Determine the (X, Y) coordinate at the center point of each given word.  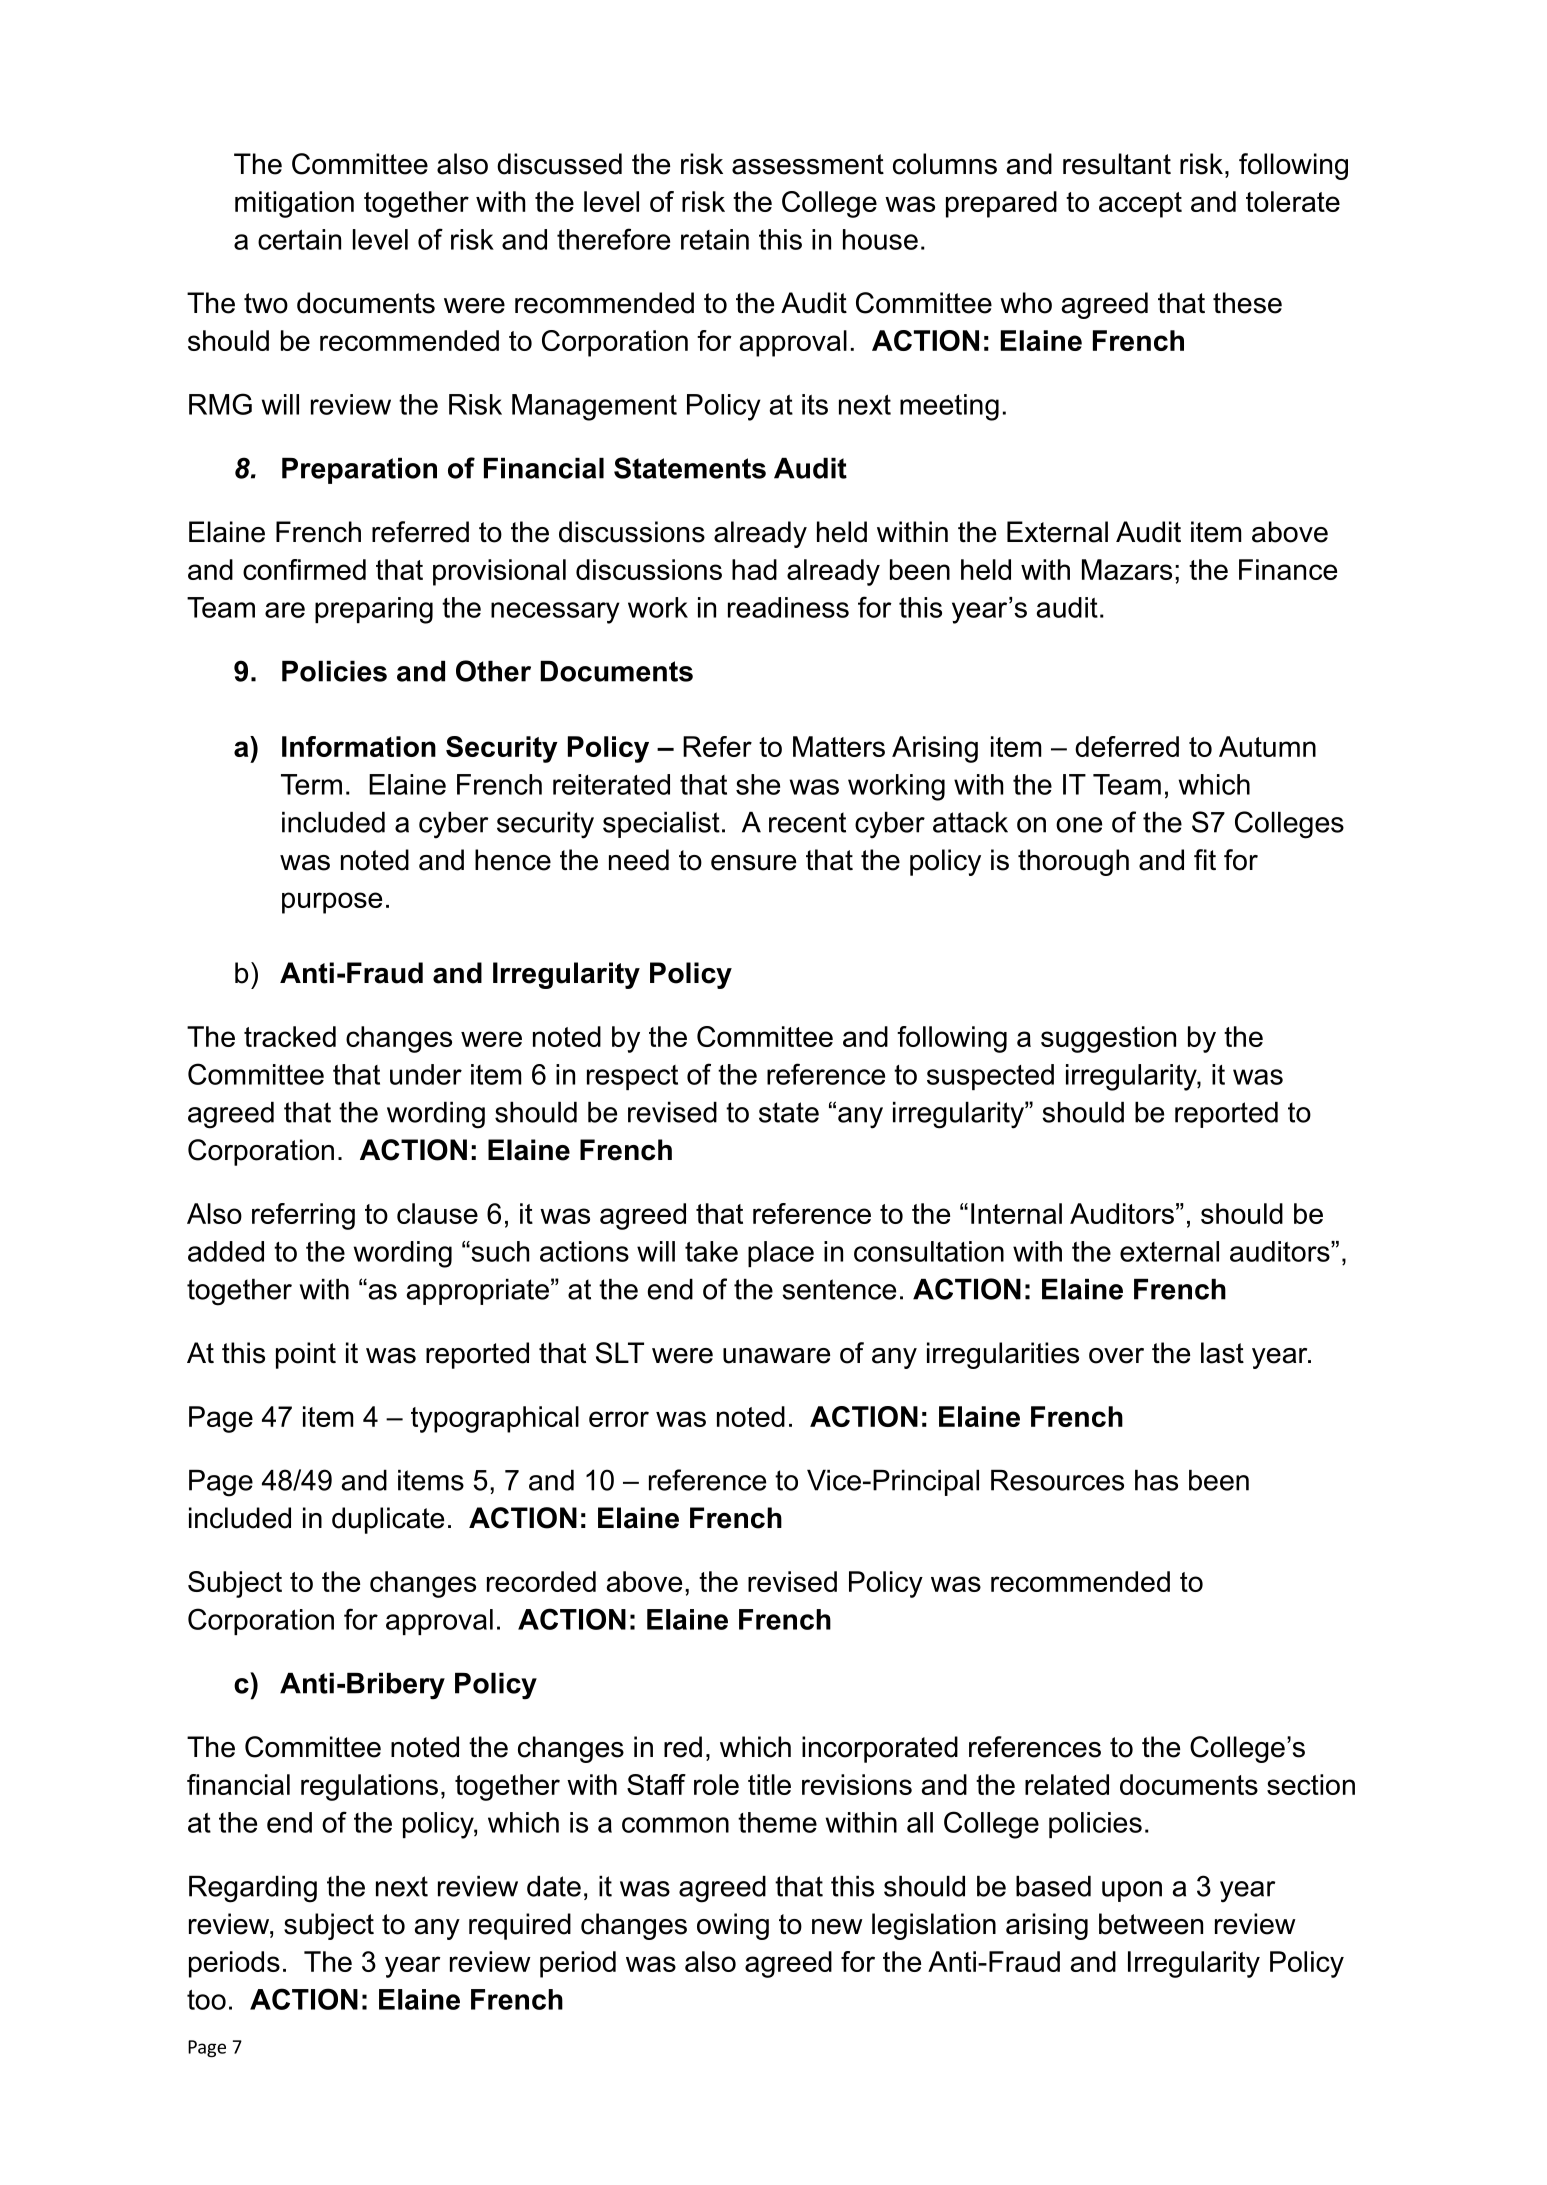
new (837, 1927)
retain (715, 239)
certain (299, 239)
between (1151, 1924)
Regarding (253, 1889)
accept (1140, 205)
